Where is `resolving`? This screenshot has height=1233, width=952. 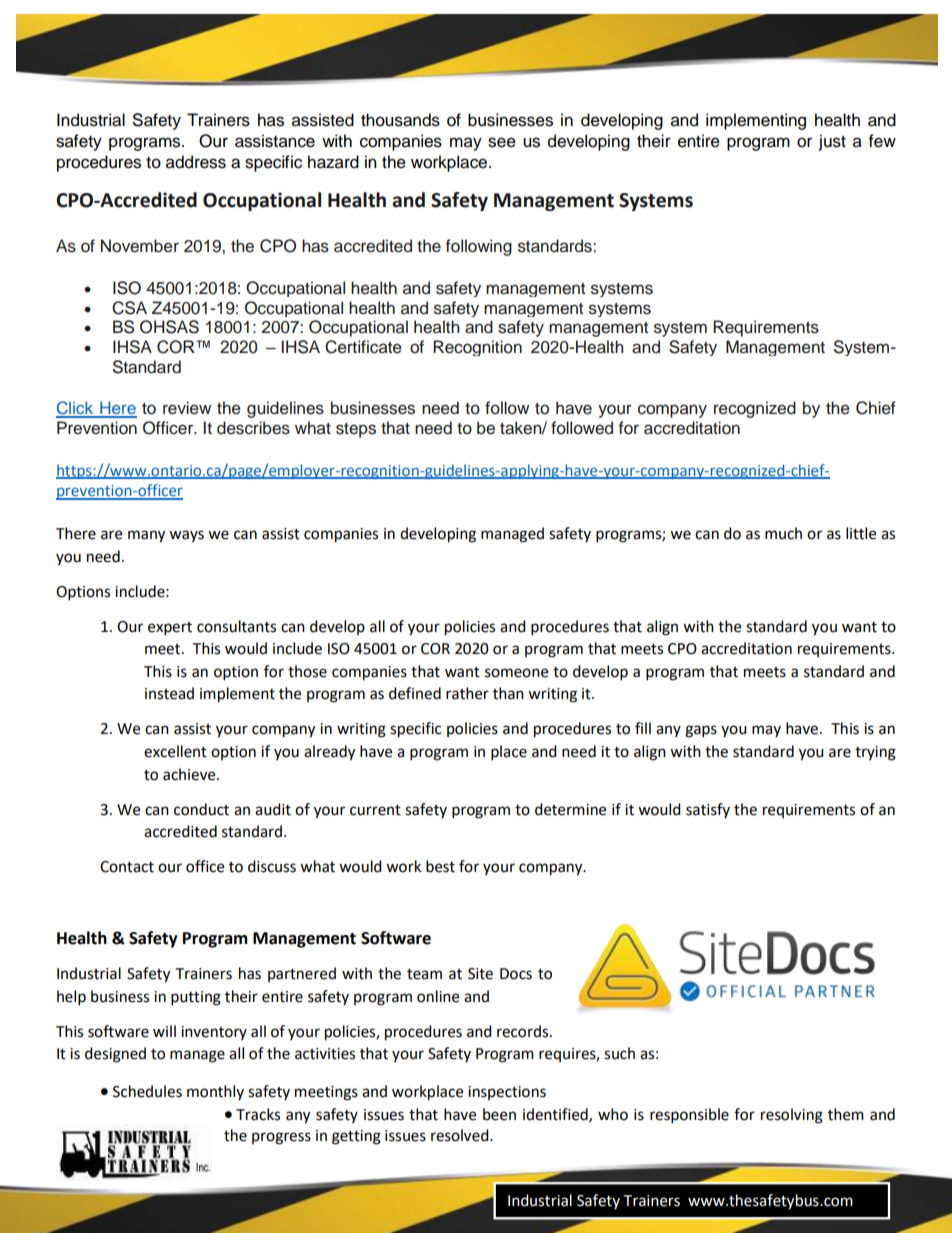 resolving is located at coordinates (792, 1116).
